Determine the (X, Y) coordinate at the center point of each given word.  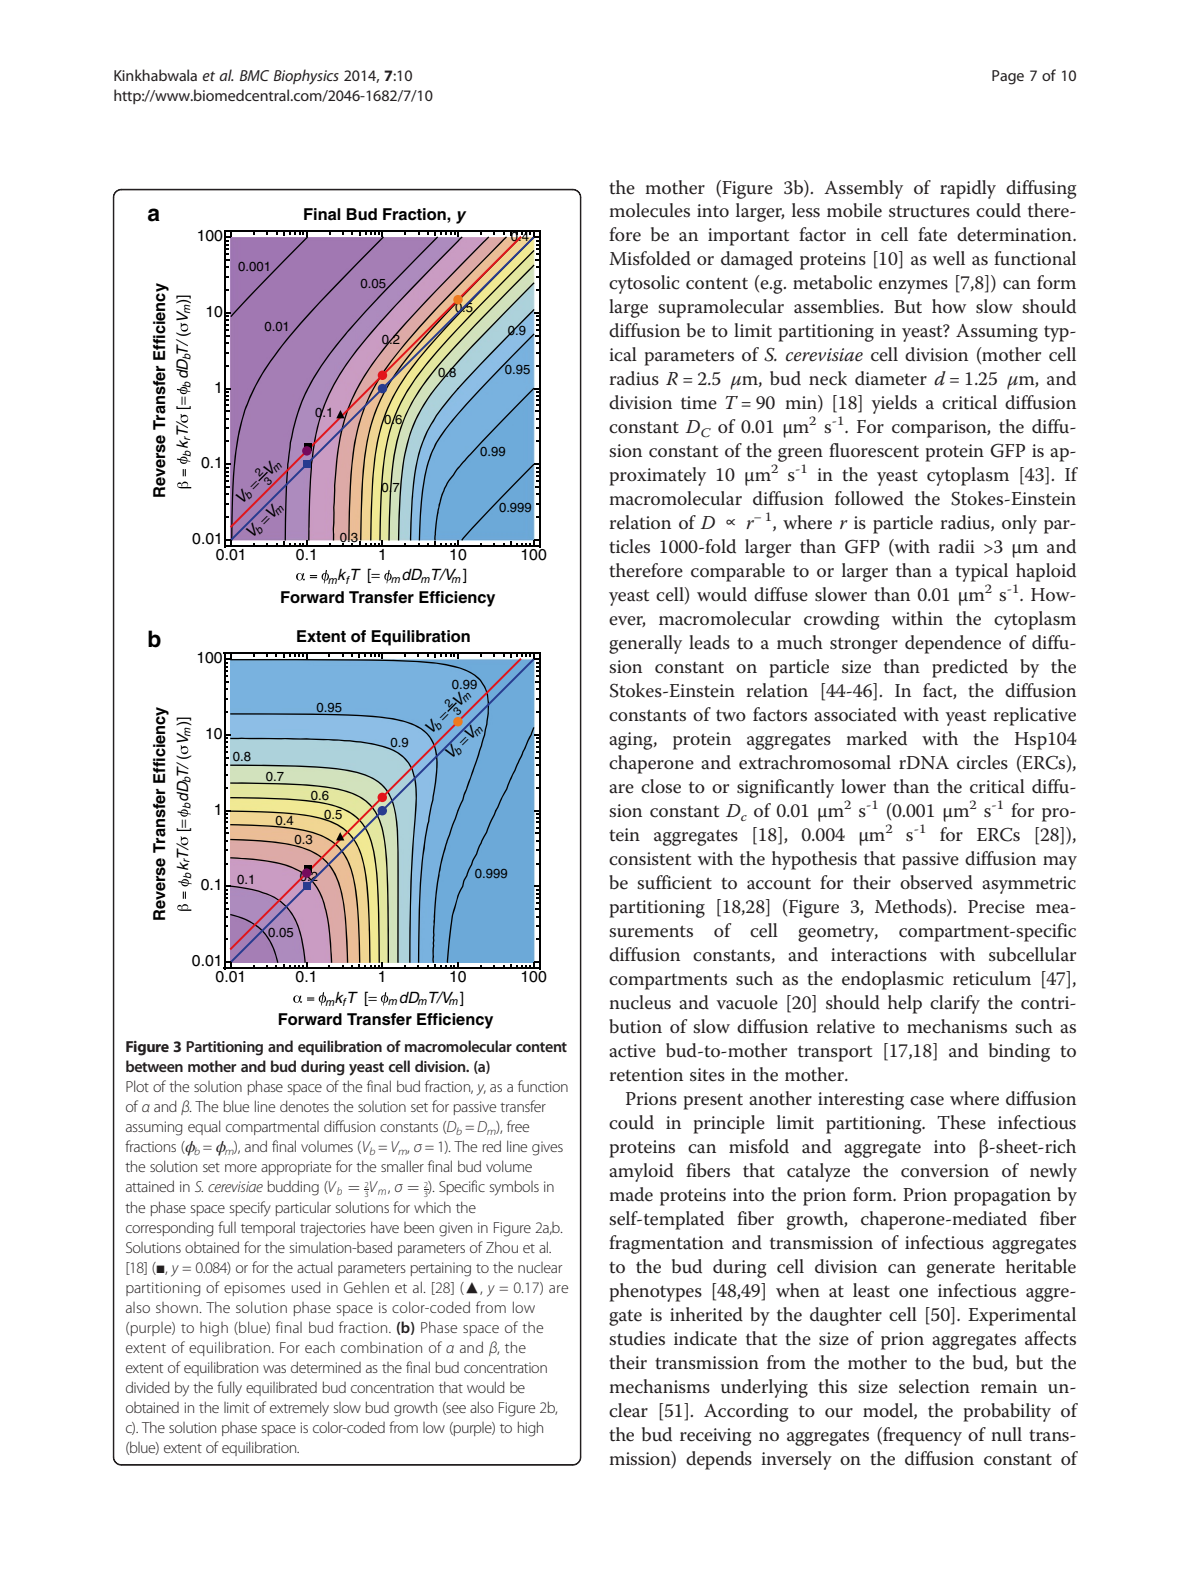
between (154, 1066)
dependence (953, 644)
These (961, 1122)
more (241, 1168)
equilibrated (281, 1388)
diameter (891, 378)
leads (709, 642)
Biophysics (306, 77)
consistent (650, 859)
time (699, 403)
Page (1008, 77)
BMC (254, 75)
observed (936, 882)
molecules (650, 210)
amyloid (641, 1172)
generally (645, 644)
